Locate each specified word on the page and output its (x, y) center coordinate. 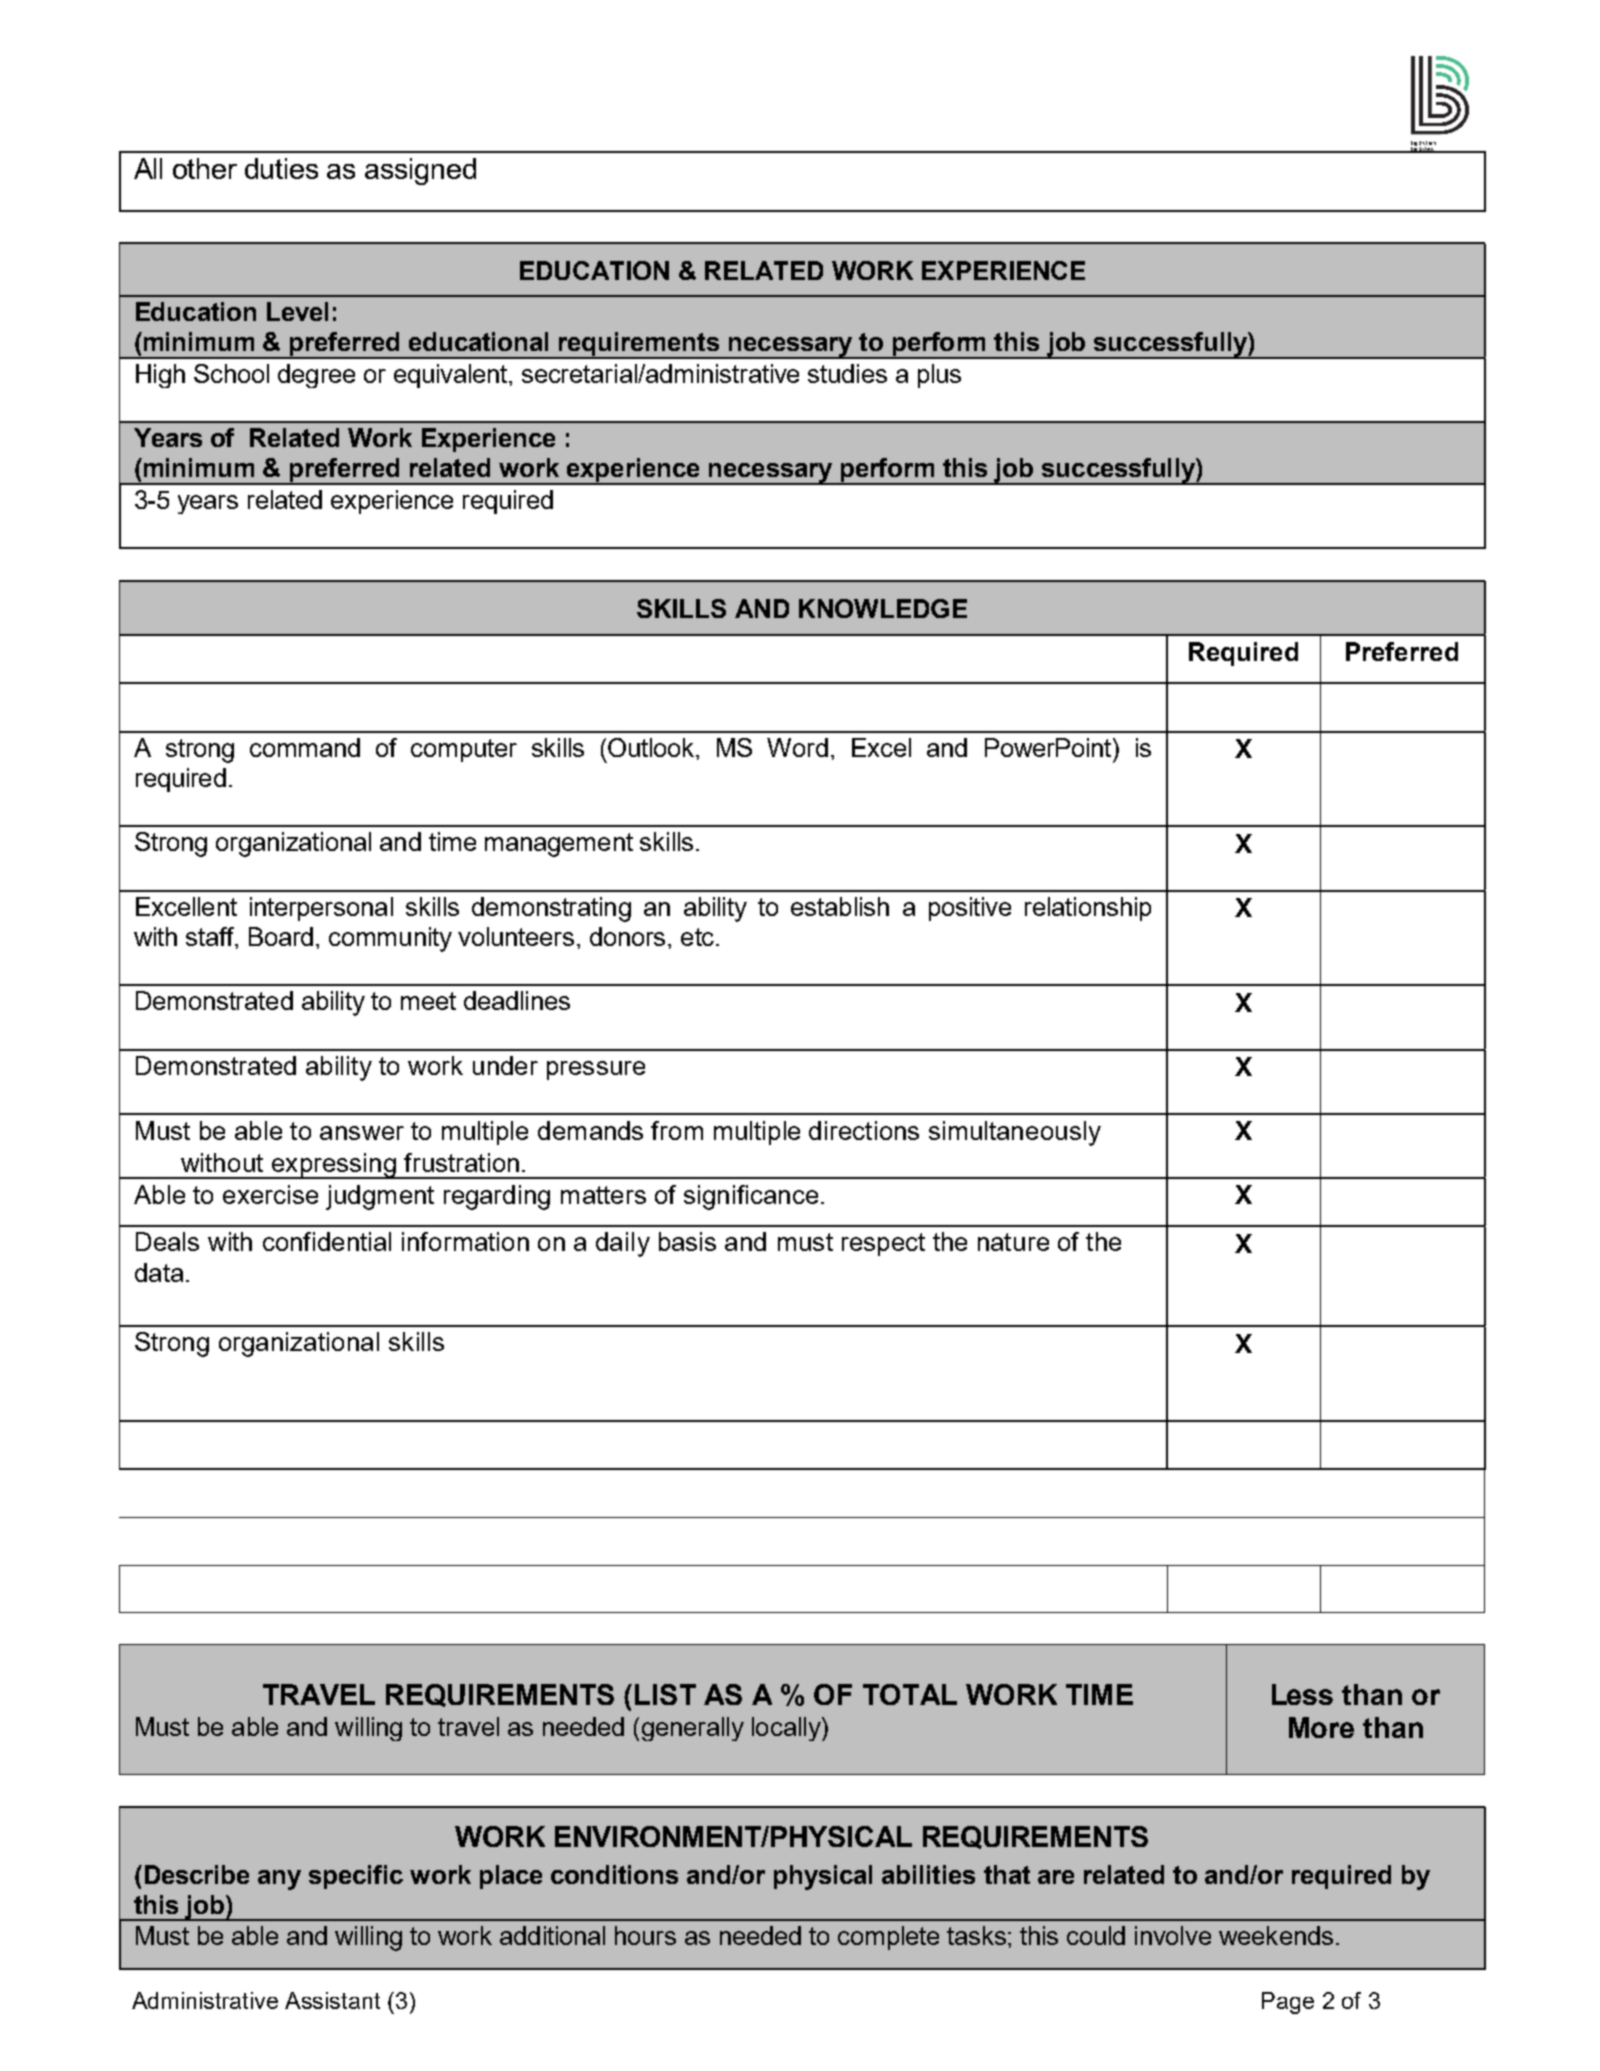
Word (797, 747)
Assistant (332, 2000)
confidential (327, 1241)
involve (1173, 1935)
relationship (1088, 909)
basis (687, 1241)
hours (645, 1935)
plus (939, 376)
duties (281, 168)
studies (847, 373)
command (305, 747)
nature (1013, 1242)
